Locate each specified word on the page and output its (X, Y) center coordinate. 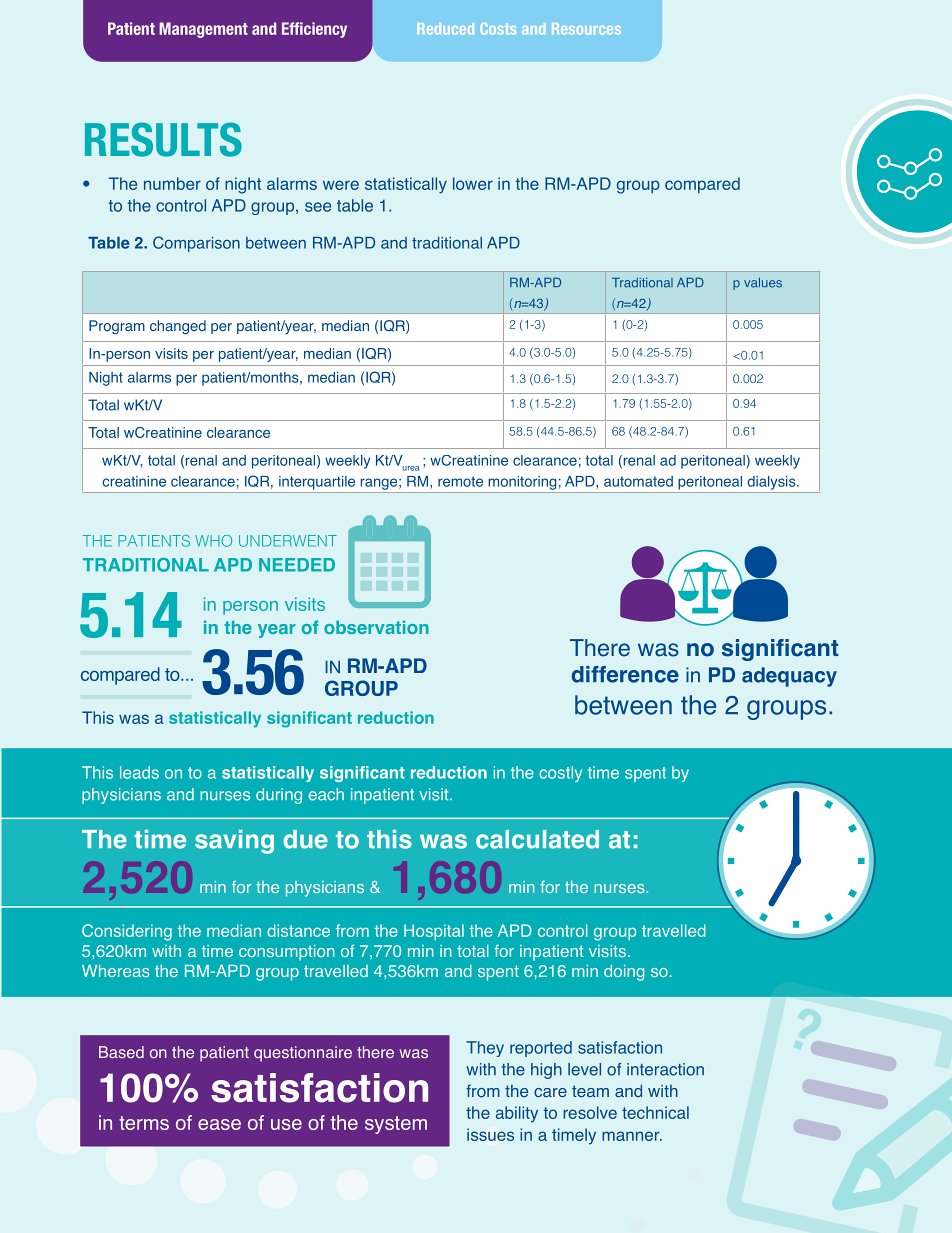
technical (655, 1112)
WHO (213, 541)
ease (219, 1124)
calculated (537, 839)
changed (178, 327)
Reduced (445, 29)
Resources (586, 29)
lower (473, 183)
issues (490, 1134)
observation (376, 627)
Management (203, 30)
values (763, 283)
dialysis (773, 483)
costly (560, 774)
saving (234, 842)
